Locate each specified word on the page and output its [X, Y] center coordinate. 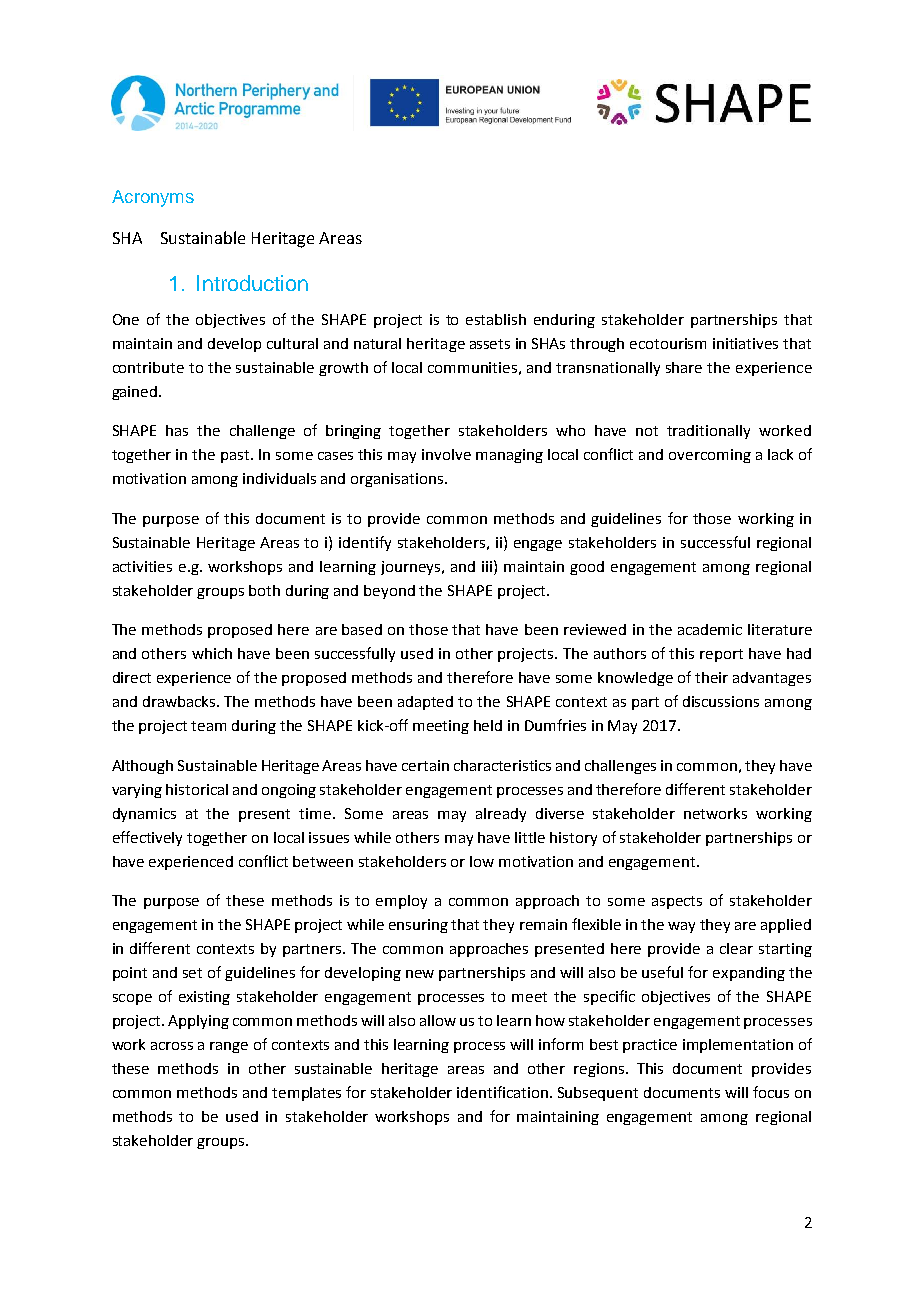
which [212, 653]
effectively [147, 838]
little [530, 837]
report [721, 655]
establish [496, 319]
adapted [425, 703]
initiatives [745, 343]
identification [504, 1092]
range [229, 1047]
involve [446, 454]
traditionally [708, 432]
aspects [677, 902]
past [236, 456]
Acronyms [153, 198]
